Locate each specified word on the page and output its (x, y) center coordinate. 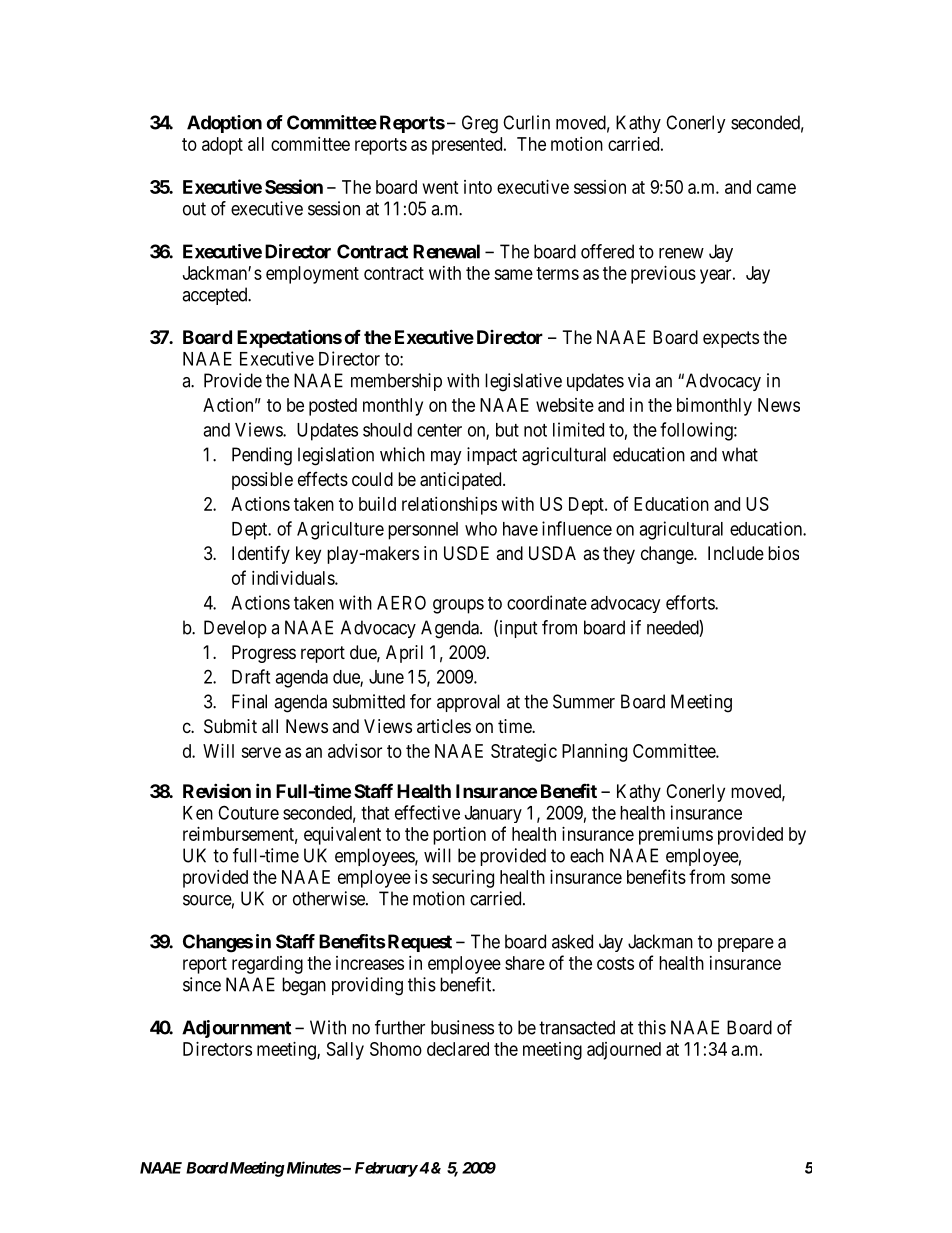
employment (312, 275)
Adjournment (236, 1029)
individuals (294, 578)
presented (468, 146)
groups (458, 606)
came (776, 188)
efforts (691, 602)
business (462, 1027)
